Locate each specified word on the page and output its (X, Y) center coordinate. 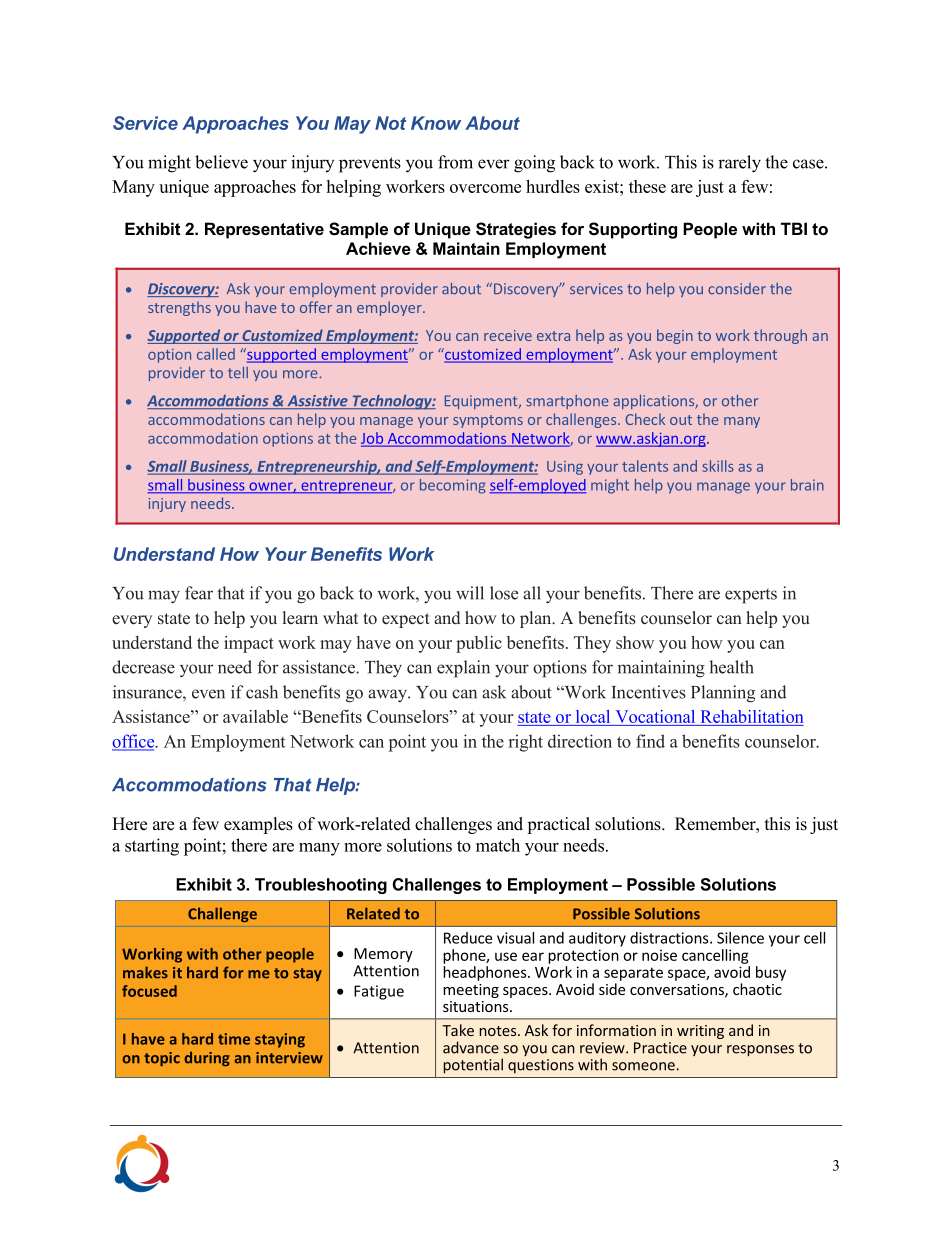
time (234, 1039)
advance (471, 1047)
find (650, 741)
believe (221, 162)
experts (751, 596)
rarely (739, 164)
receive (508, 335)
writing (700, 1032)
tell (238, 372)
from (455, 162)
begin (675, 336)
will (470, 593)
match (498, 845)
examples (258, 825)
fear (199, 593)
